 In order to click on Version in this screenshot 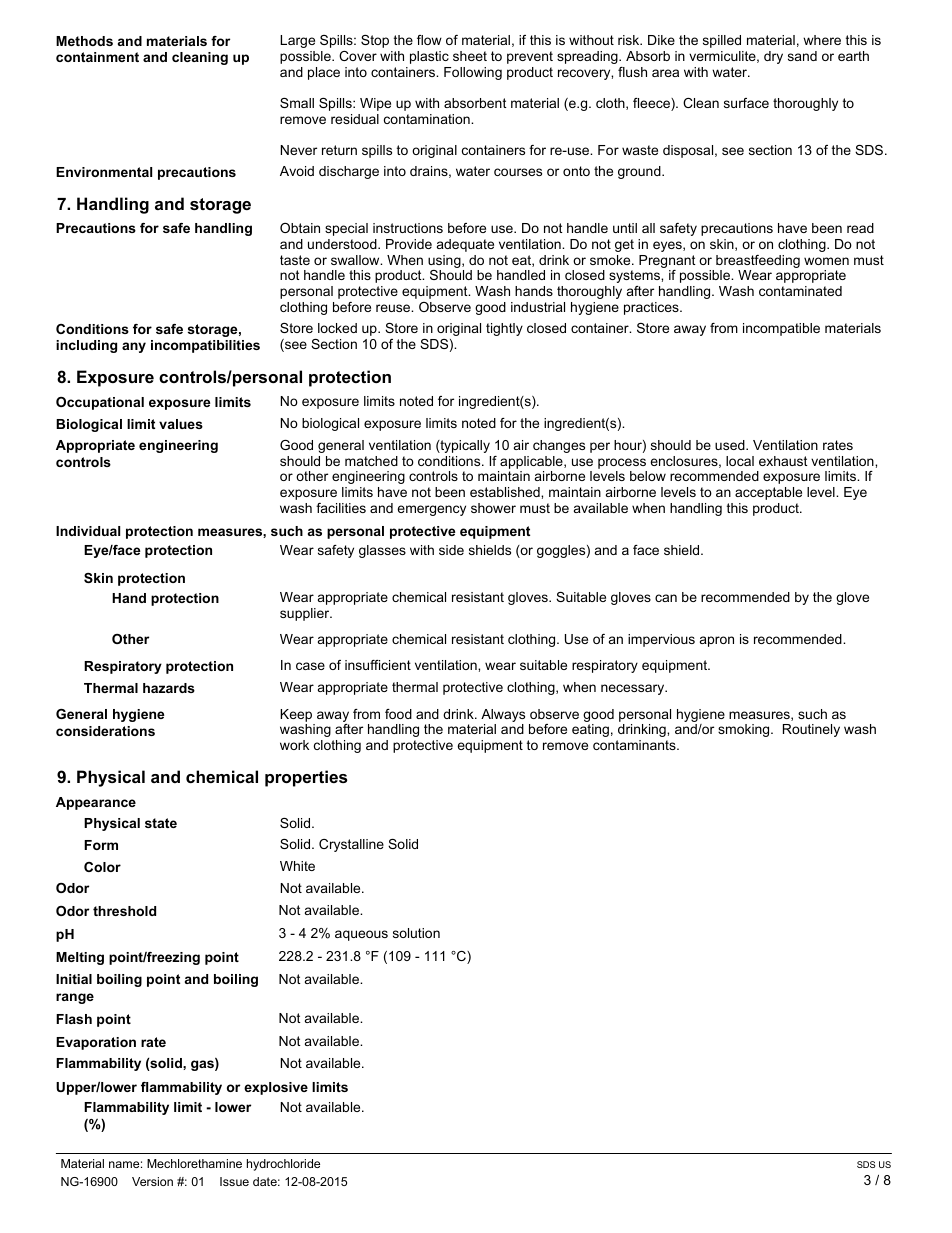, I will do `click(152, 1181)`.
